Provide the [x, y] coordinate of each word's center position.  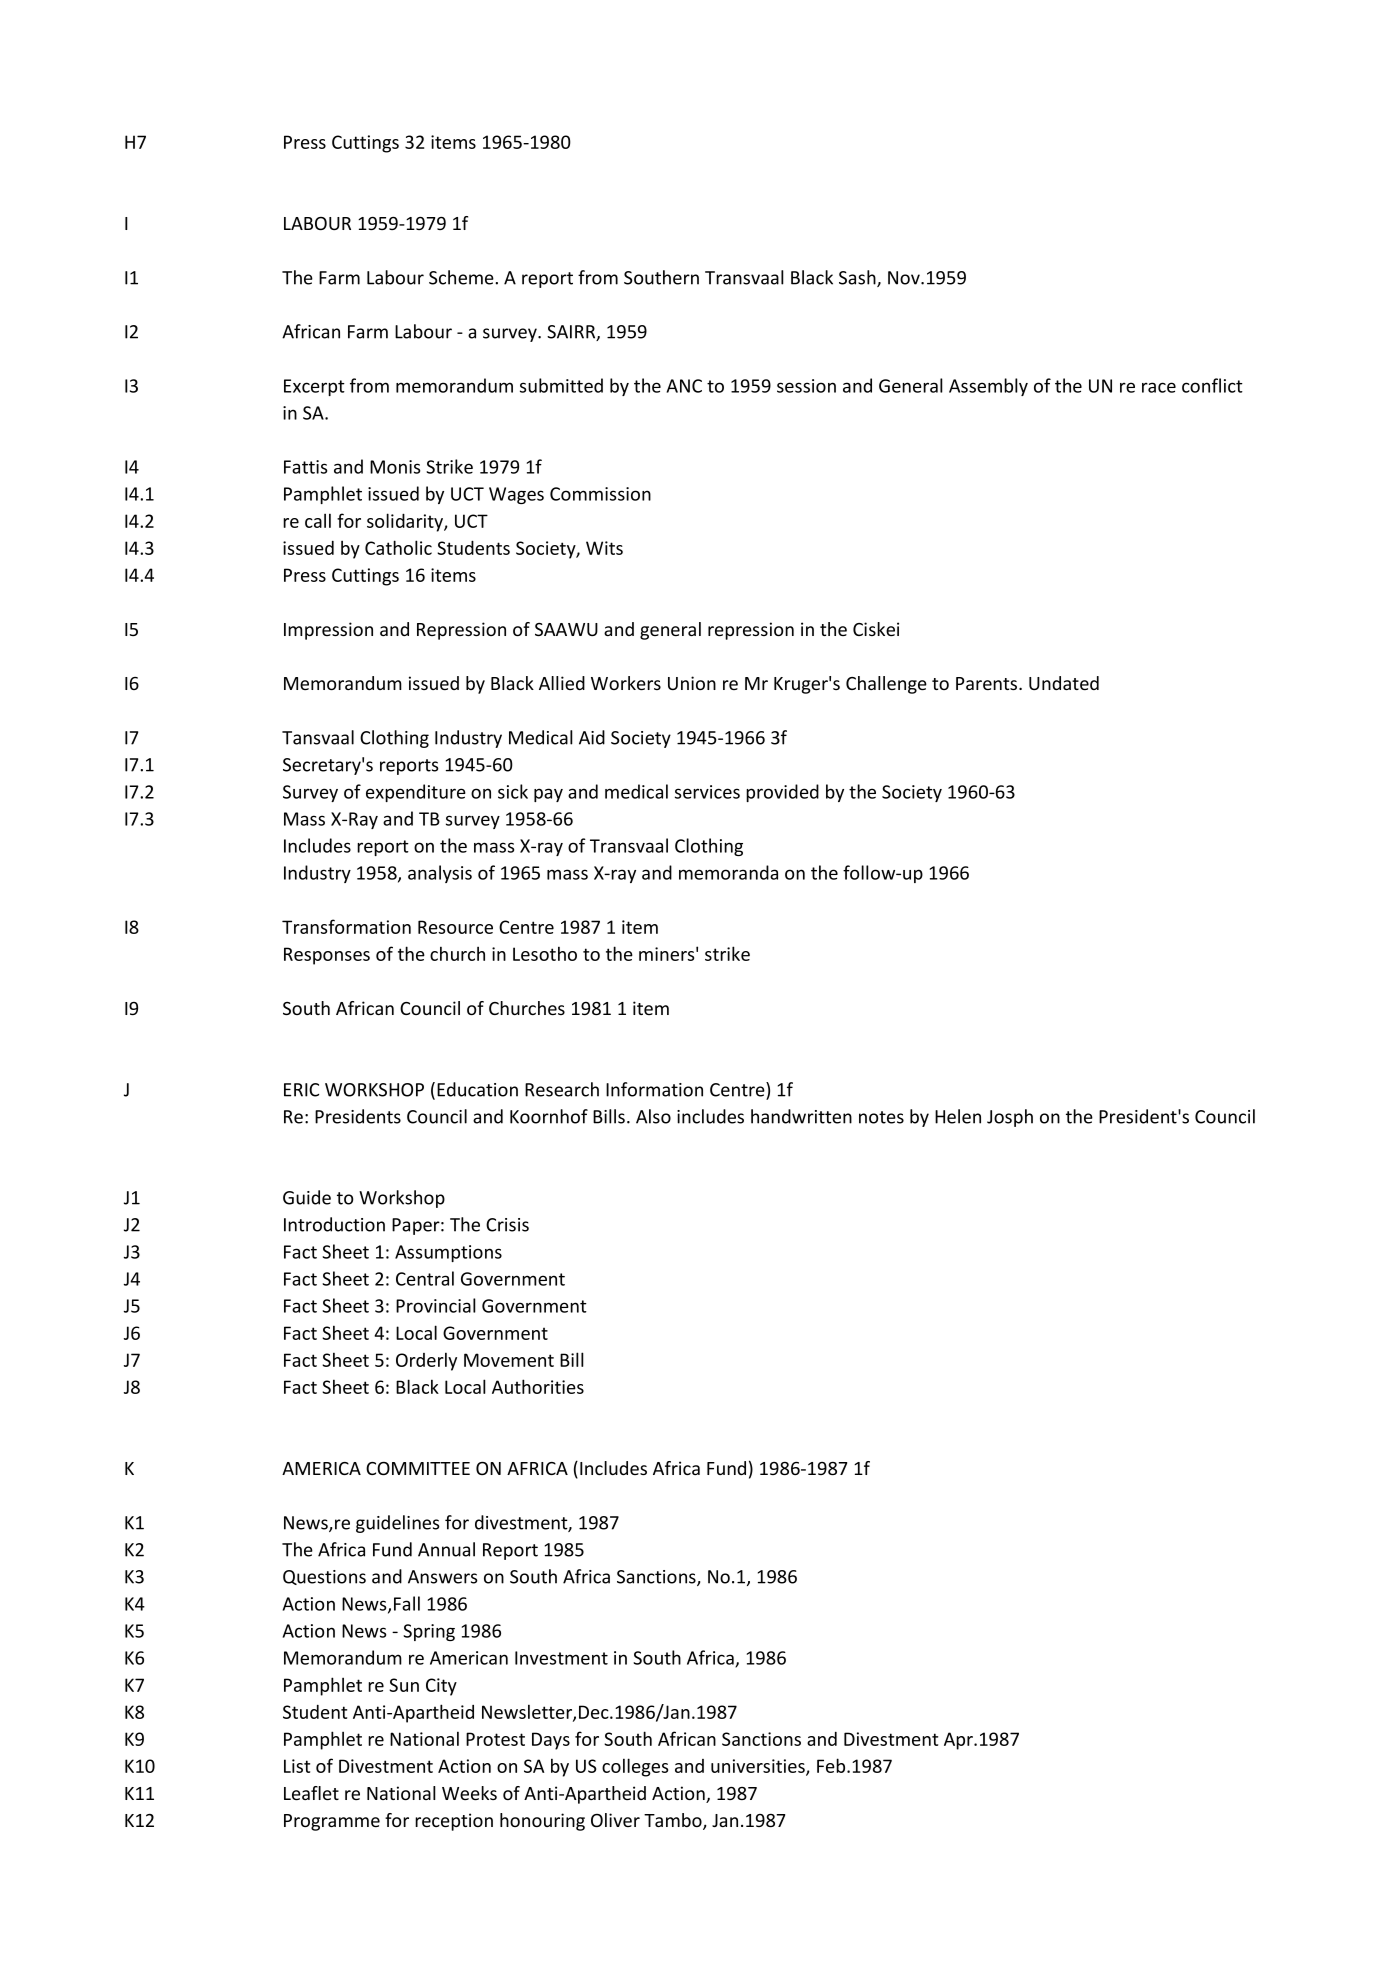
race [1159, 387]
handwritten [801, 1116]
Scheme [462, 277]
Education [477, 1089]
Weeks [469, 1793]
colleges [635, 1767]
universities [759, 1767]
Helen [958, 1116]
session [806, 386]
